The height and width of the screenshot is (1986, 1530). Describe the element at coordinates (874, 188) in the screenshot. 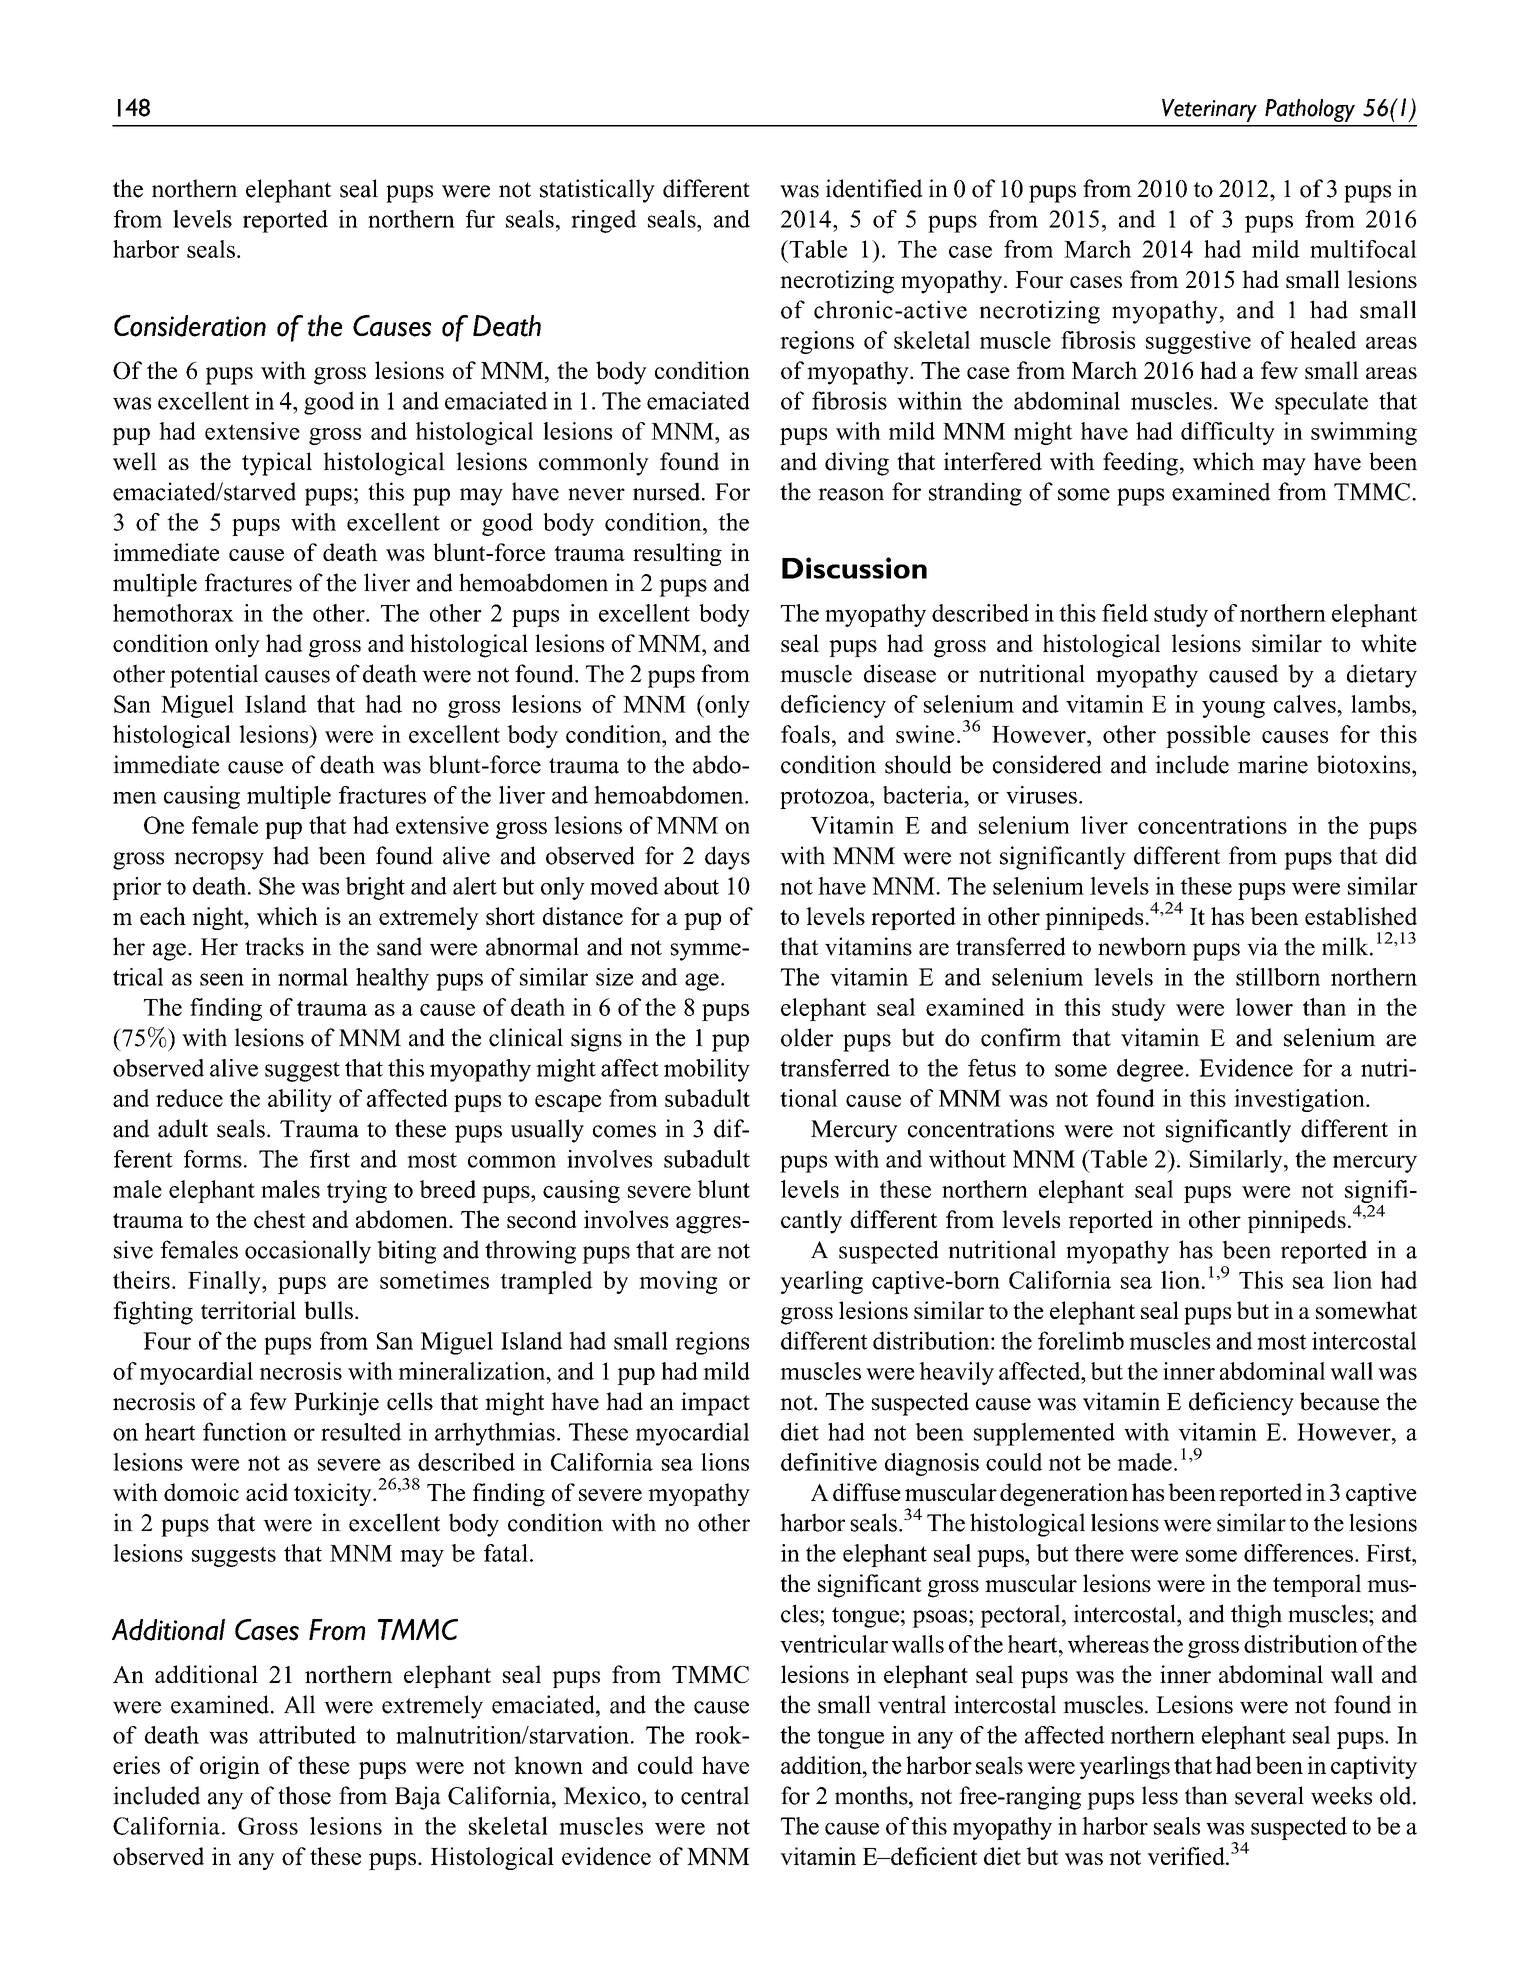

I see `identified` at that location.
